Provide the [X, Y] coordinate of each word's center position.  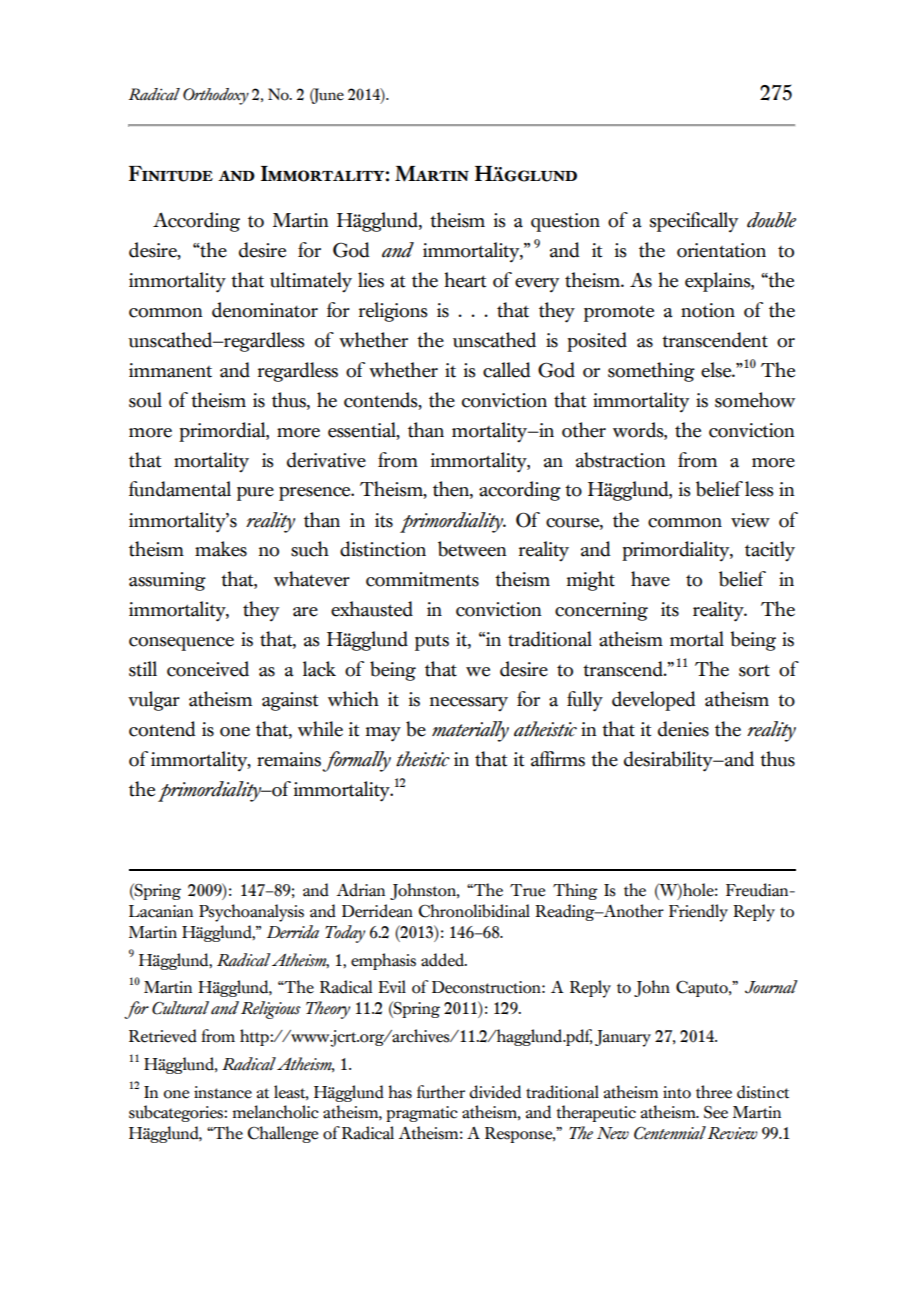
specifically [694, 222]
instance [223, 1092]
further [441, 1092]
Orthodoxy [216, 96]
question [565, 222]
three [714, 1092]
